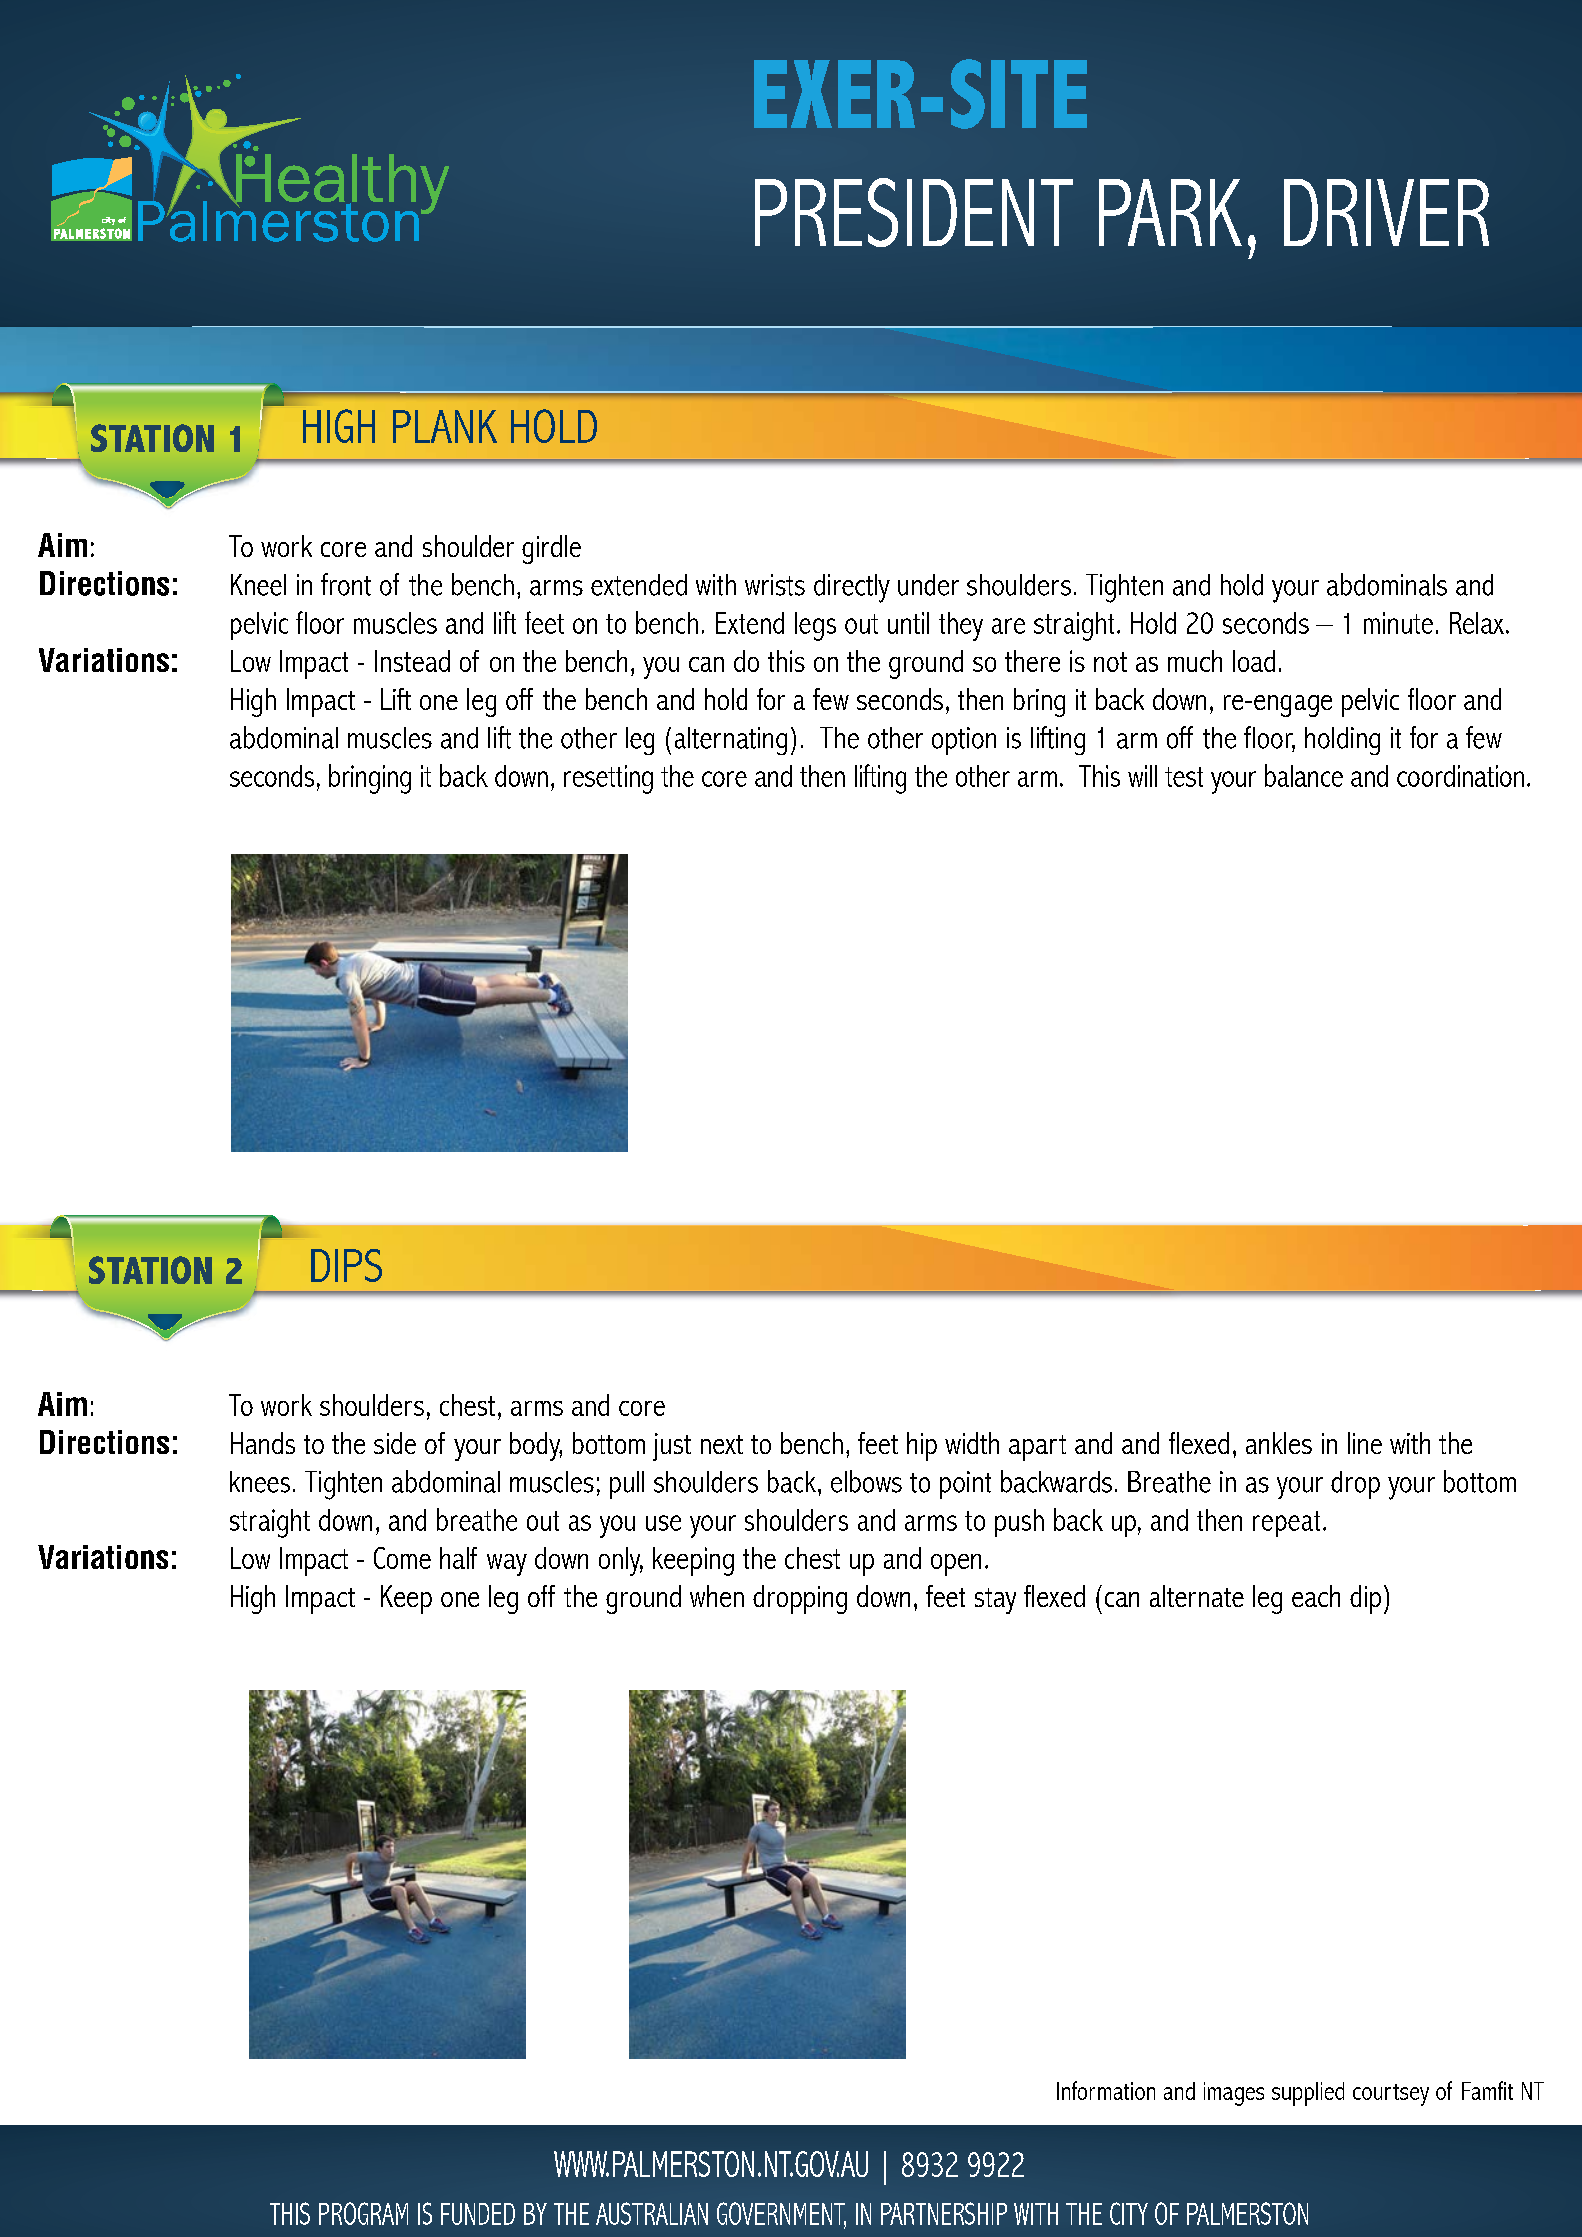 This image has width=1582, height=2237. What do you see at coordinates (972, 1443) in the image?
I see `width` at bounding box center [972, 1443].
